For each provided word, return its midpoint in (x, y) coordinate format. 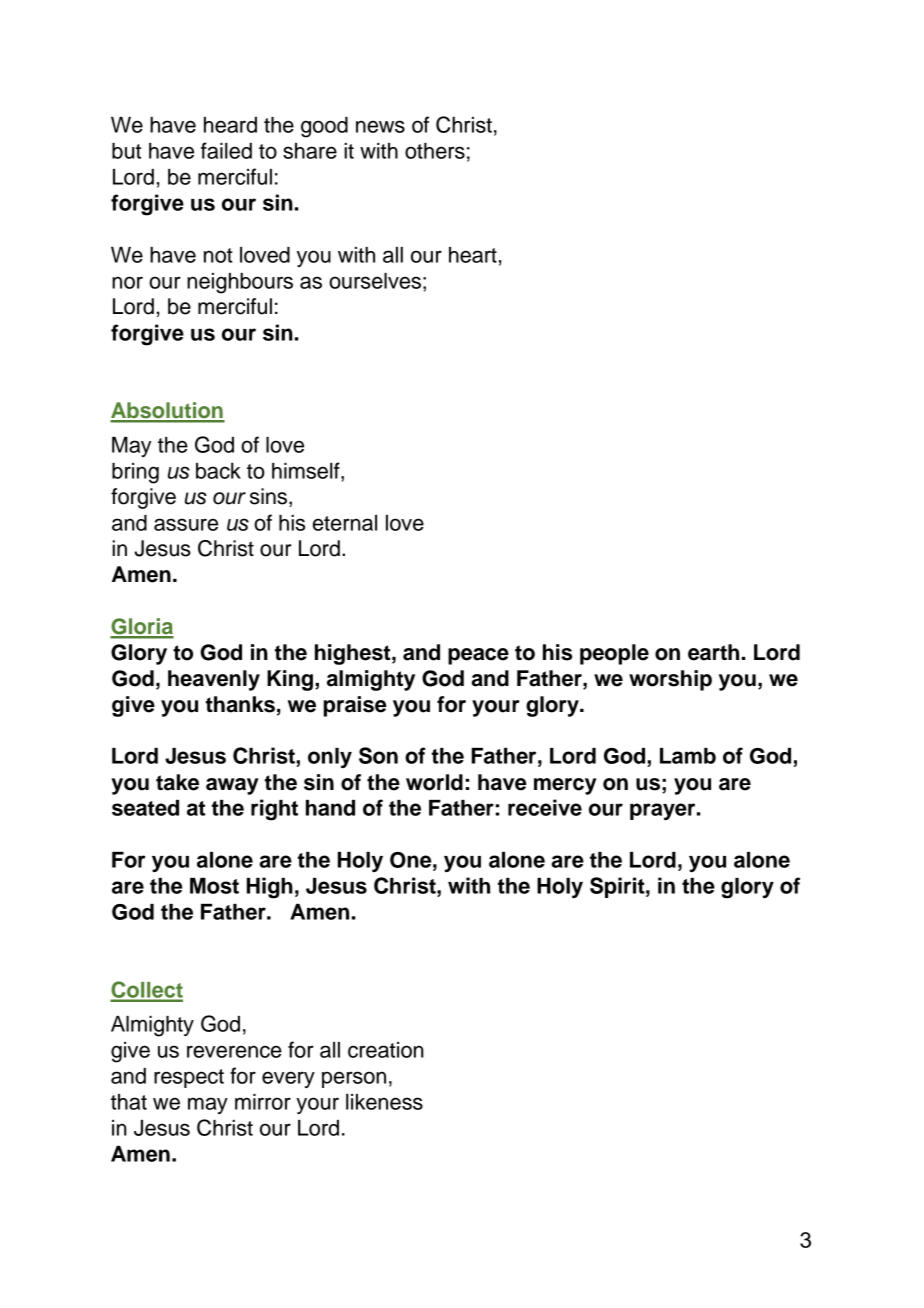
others (435, 151)
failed (226, 150)
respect (189, 1078)
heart (473, 255)
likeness (384, 1102)
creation (386, 1050)
